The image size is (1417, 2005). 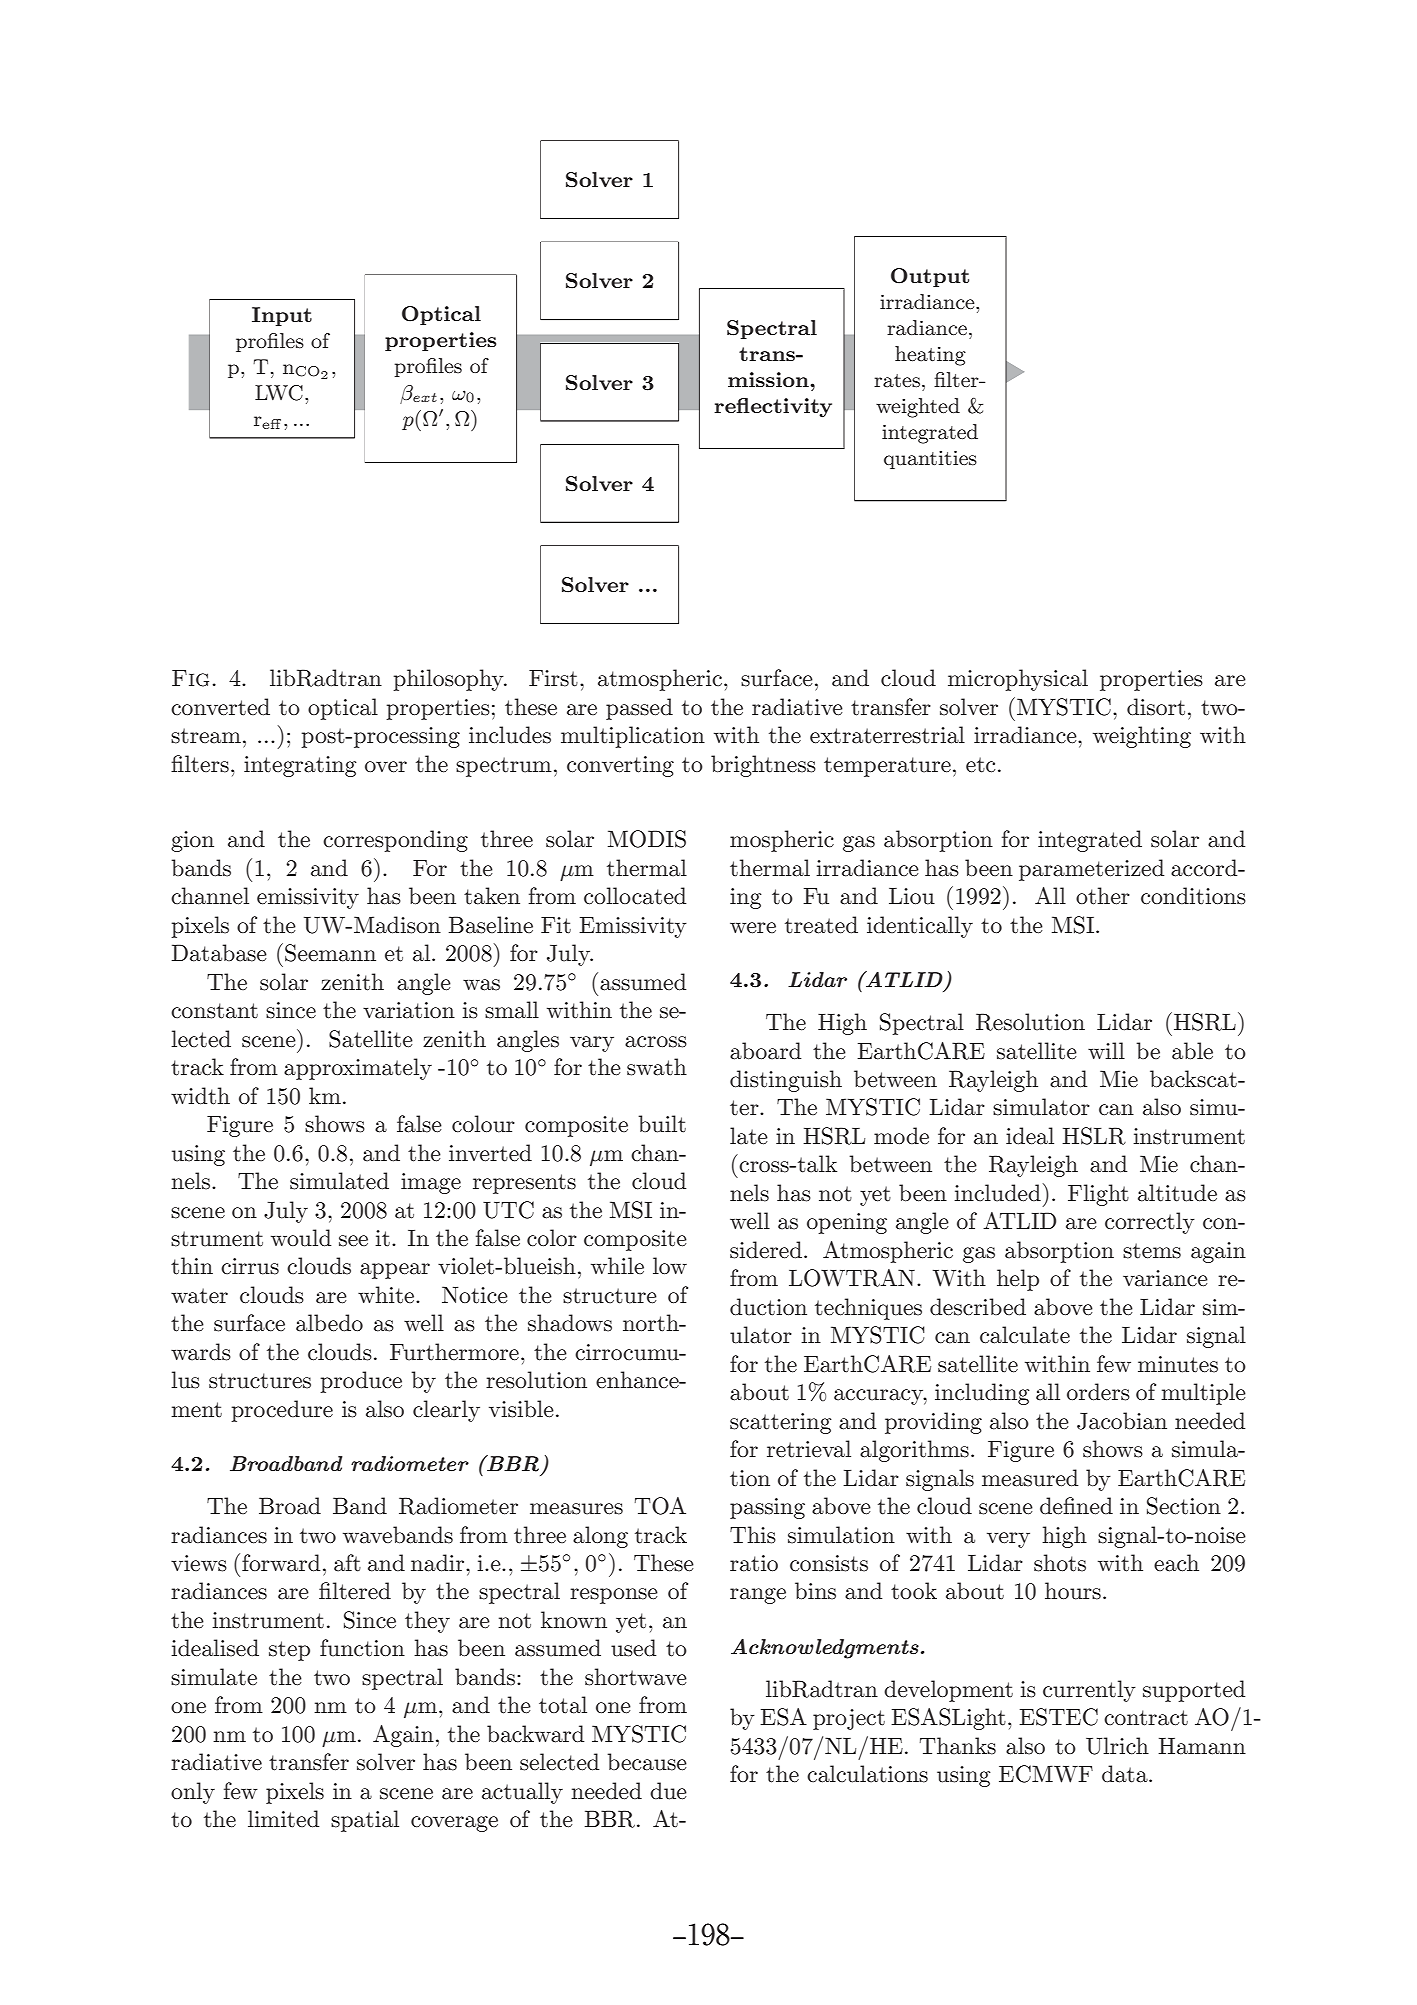 What do you see at coordinates (897, 381) in the screenshot?
I see `rates` at bounding box center [897, 381].
